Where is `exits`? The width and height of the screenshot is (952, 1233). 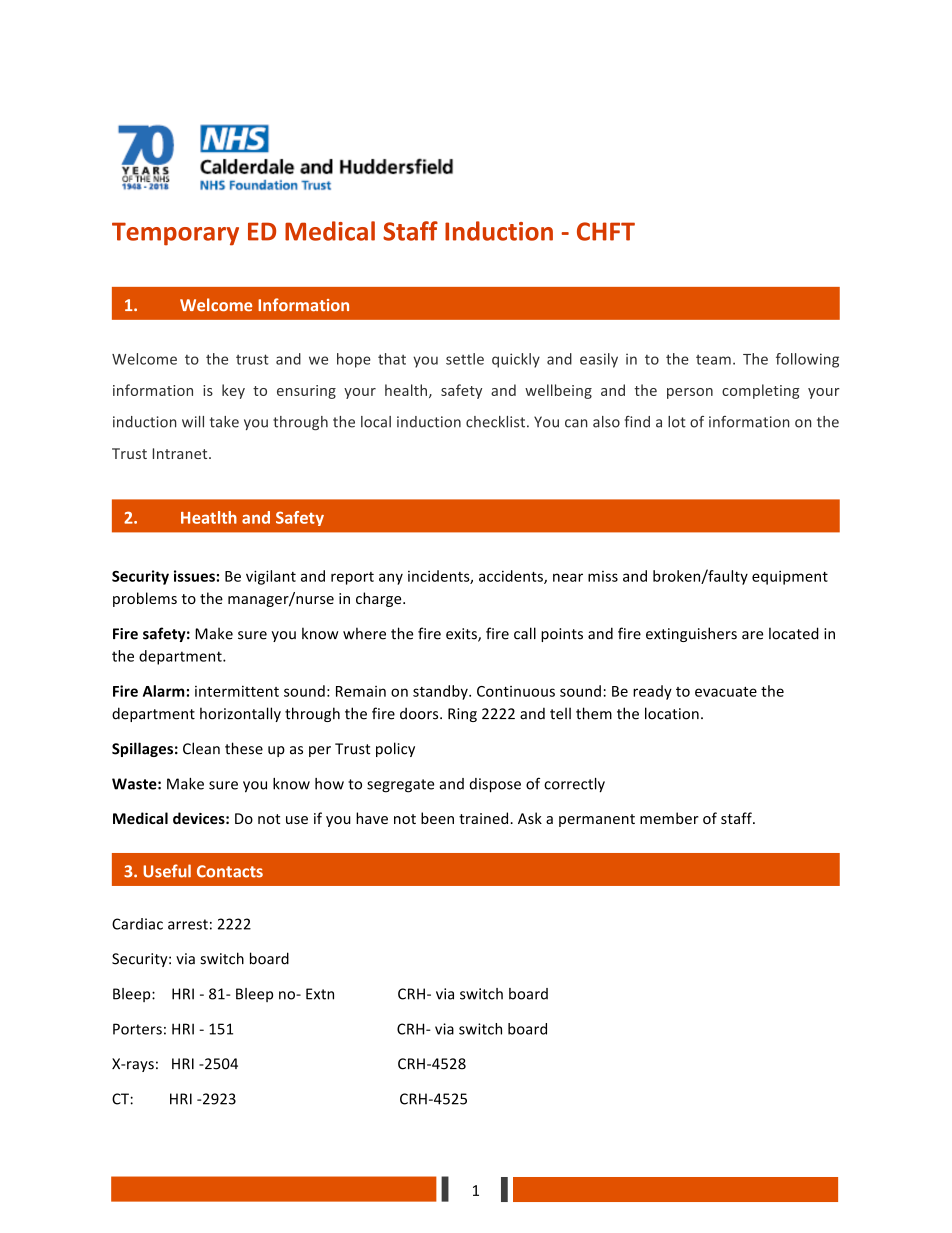 exits is located at coordinates (462, 635).
